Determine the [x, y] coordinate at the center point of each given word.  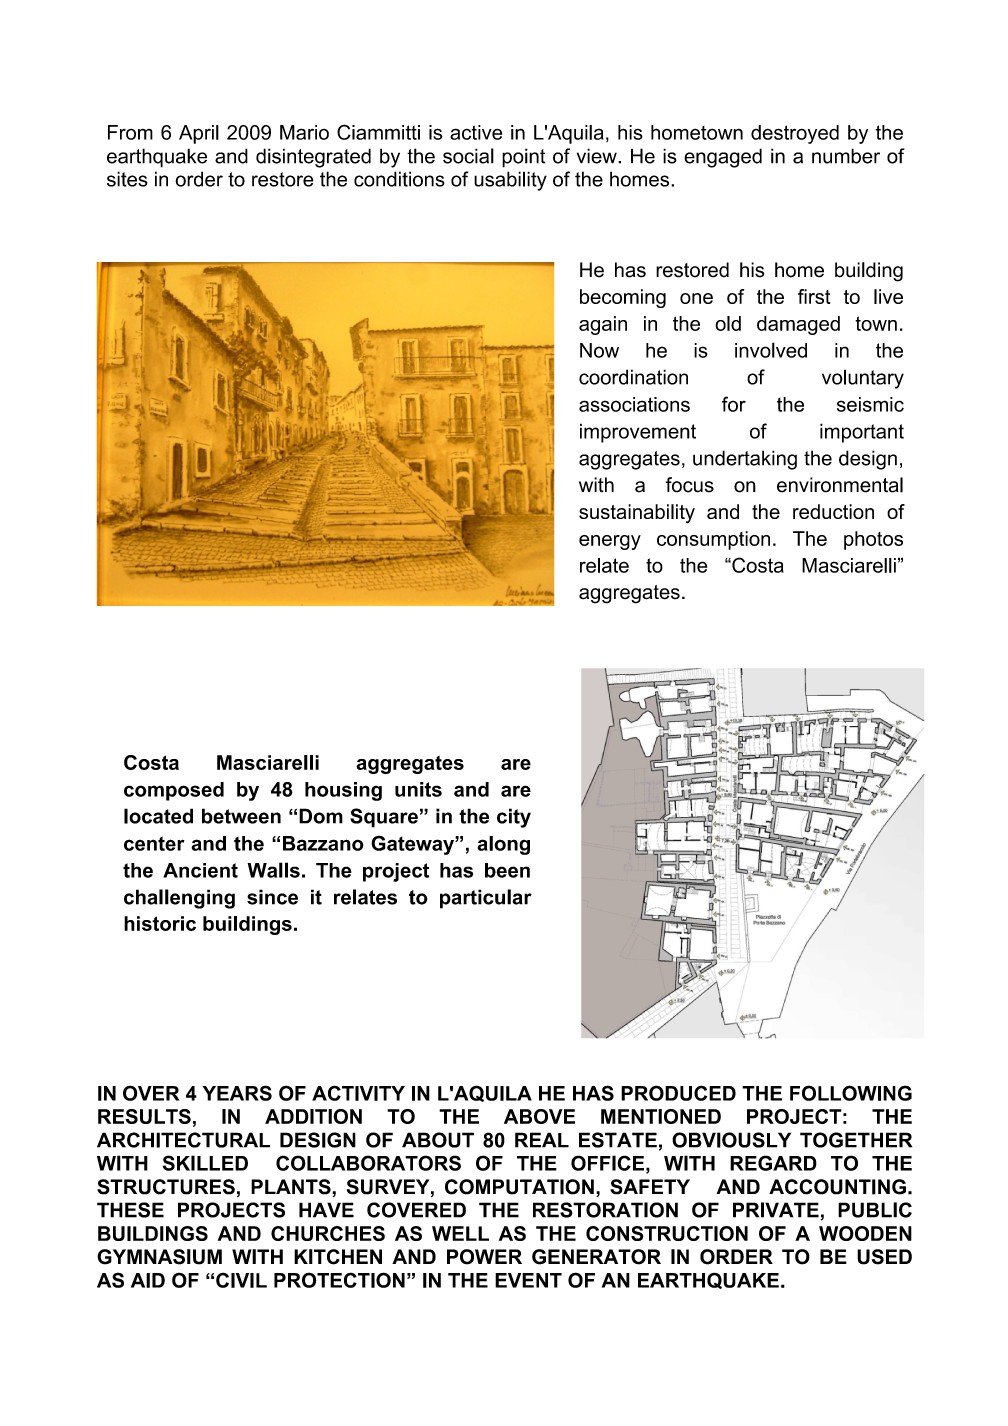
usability [510, 181]
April [199, 134]
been [507, 870]
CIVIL [241, 1280]
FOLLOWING [851, 1093]
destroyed [795, 134]
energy [610, 542]
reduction [833, 511]
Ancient [200, 870]
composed [174, 791]
